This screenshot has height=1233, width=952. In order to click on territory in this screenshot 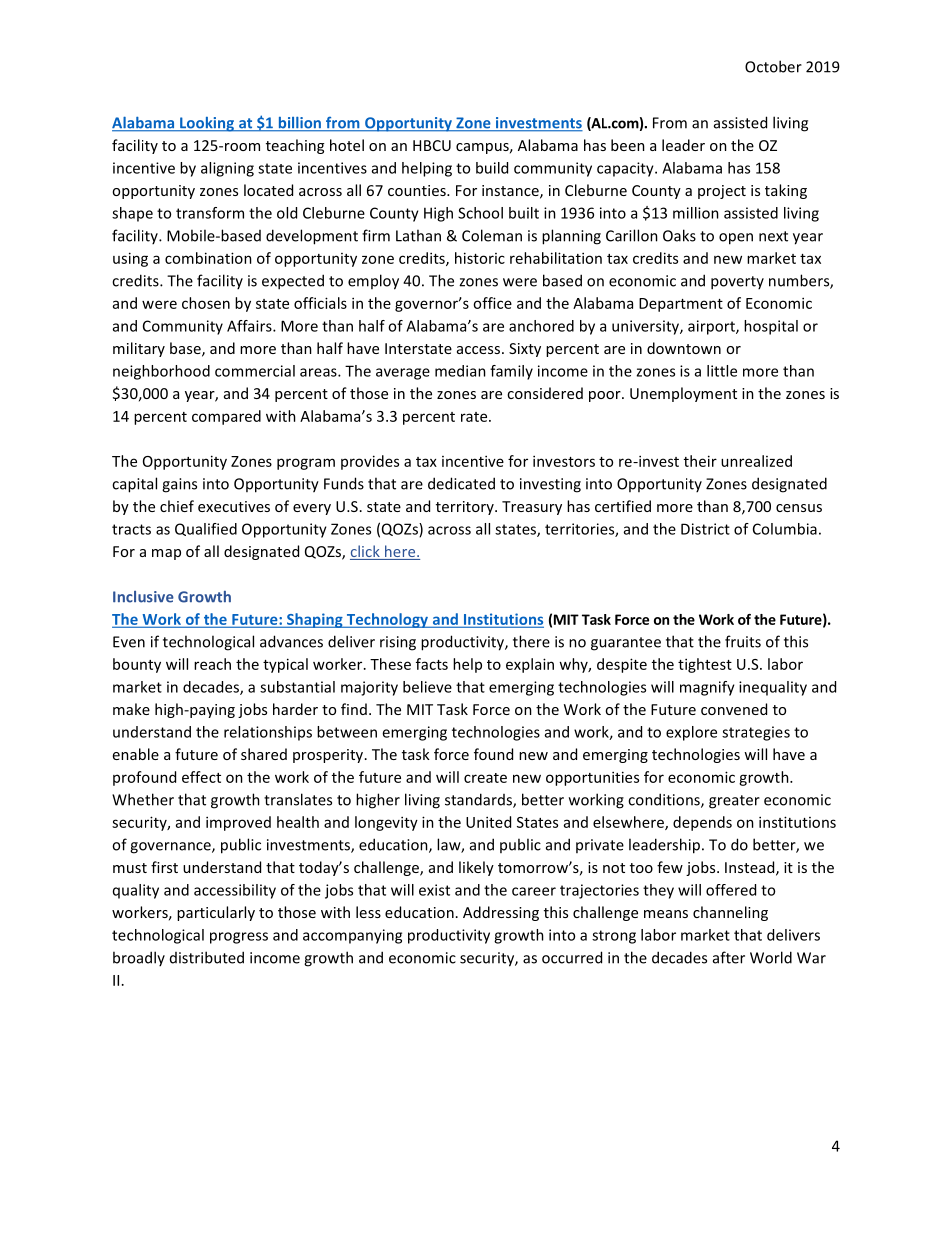, I will do `click(466, 508)`.
